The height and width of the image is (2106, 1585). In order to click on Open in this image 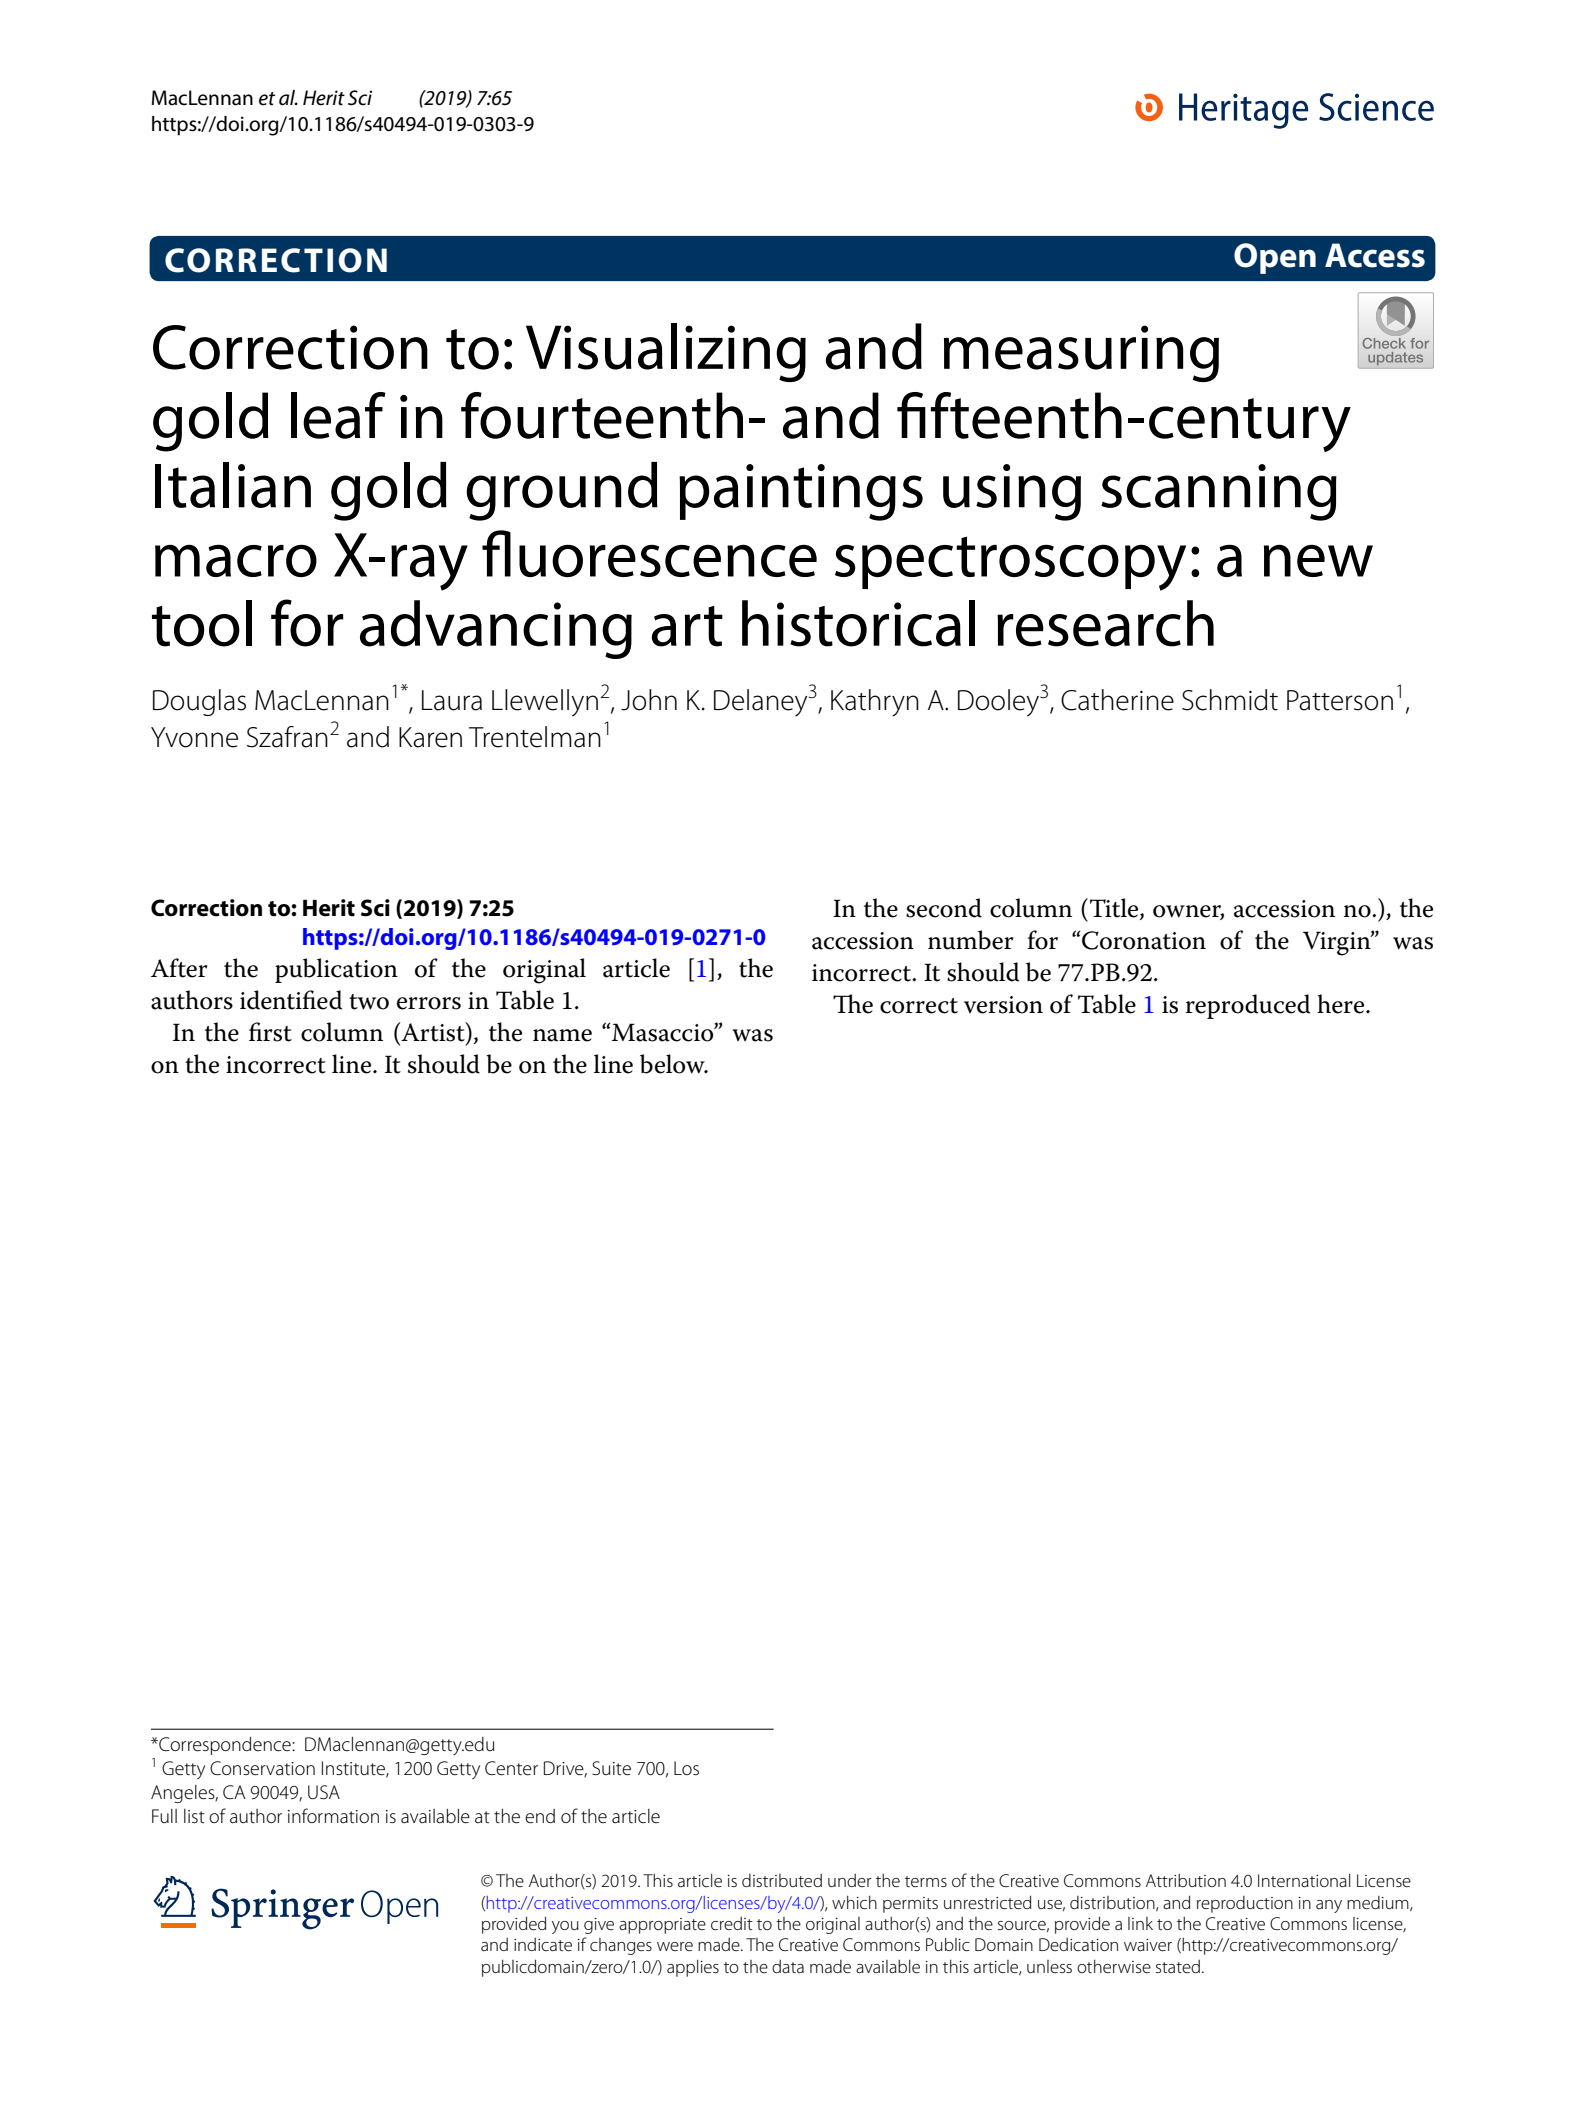, I will do `click(1275, 258)`.
